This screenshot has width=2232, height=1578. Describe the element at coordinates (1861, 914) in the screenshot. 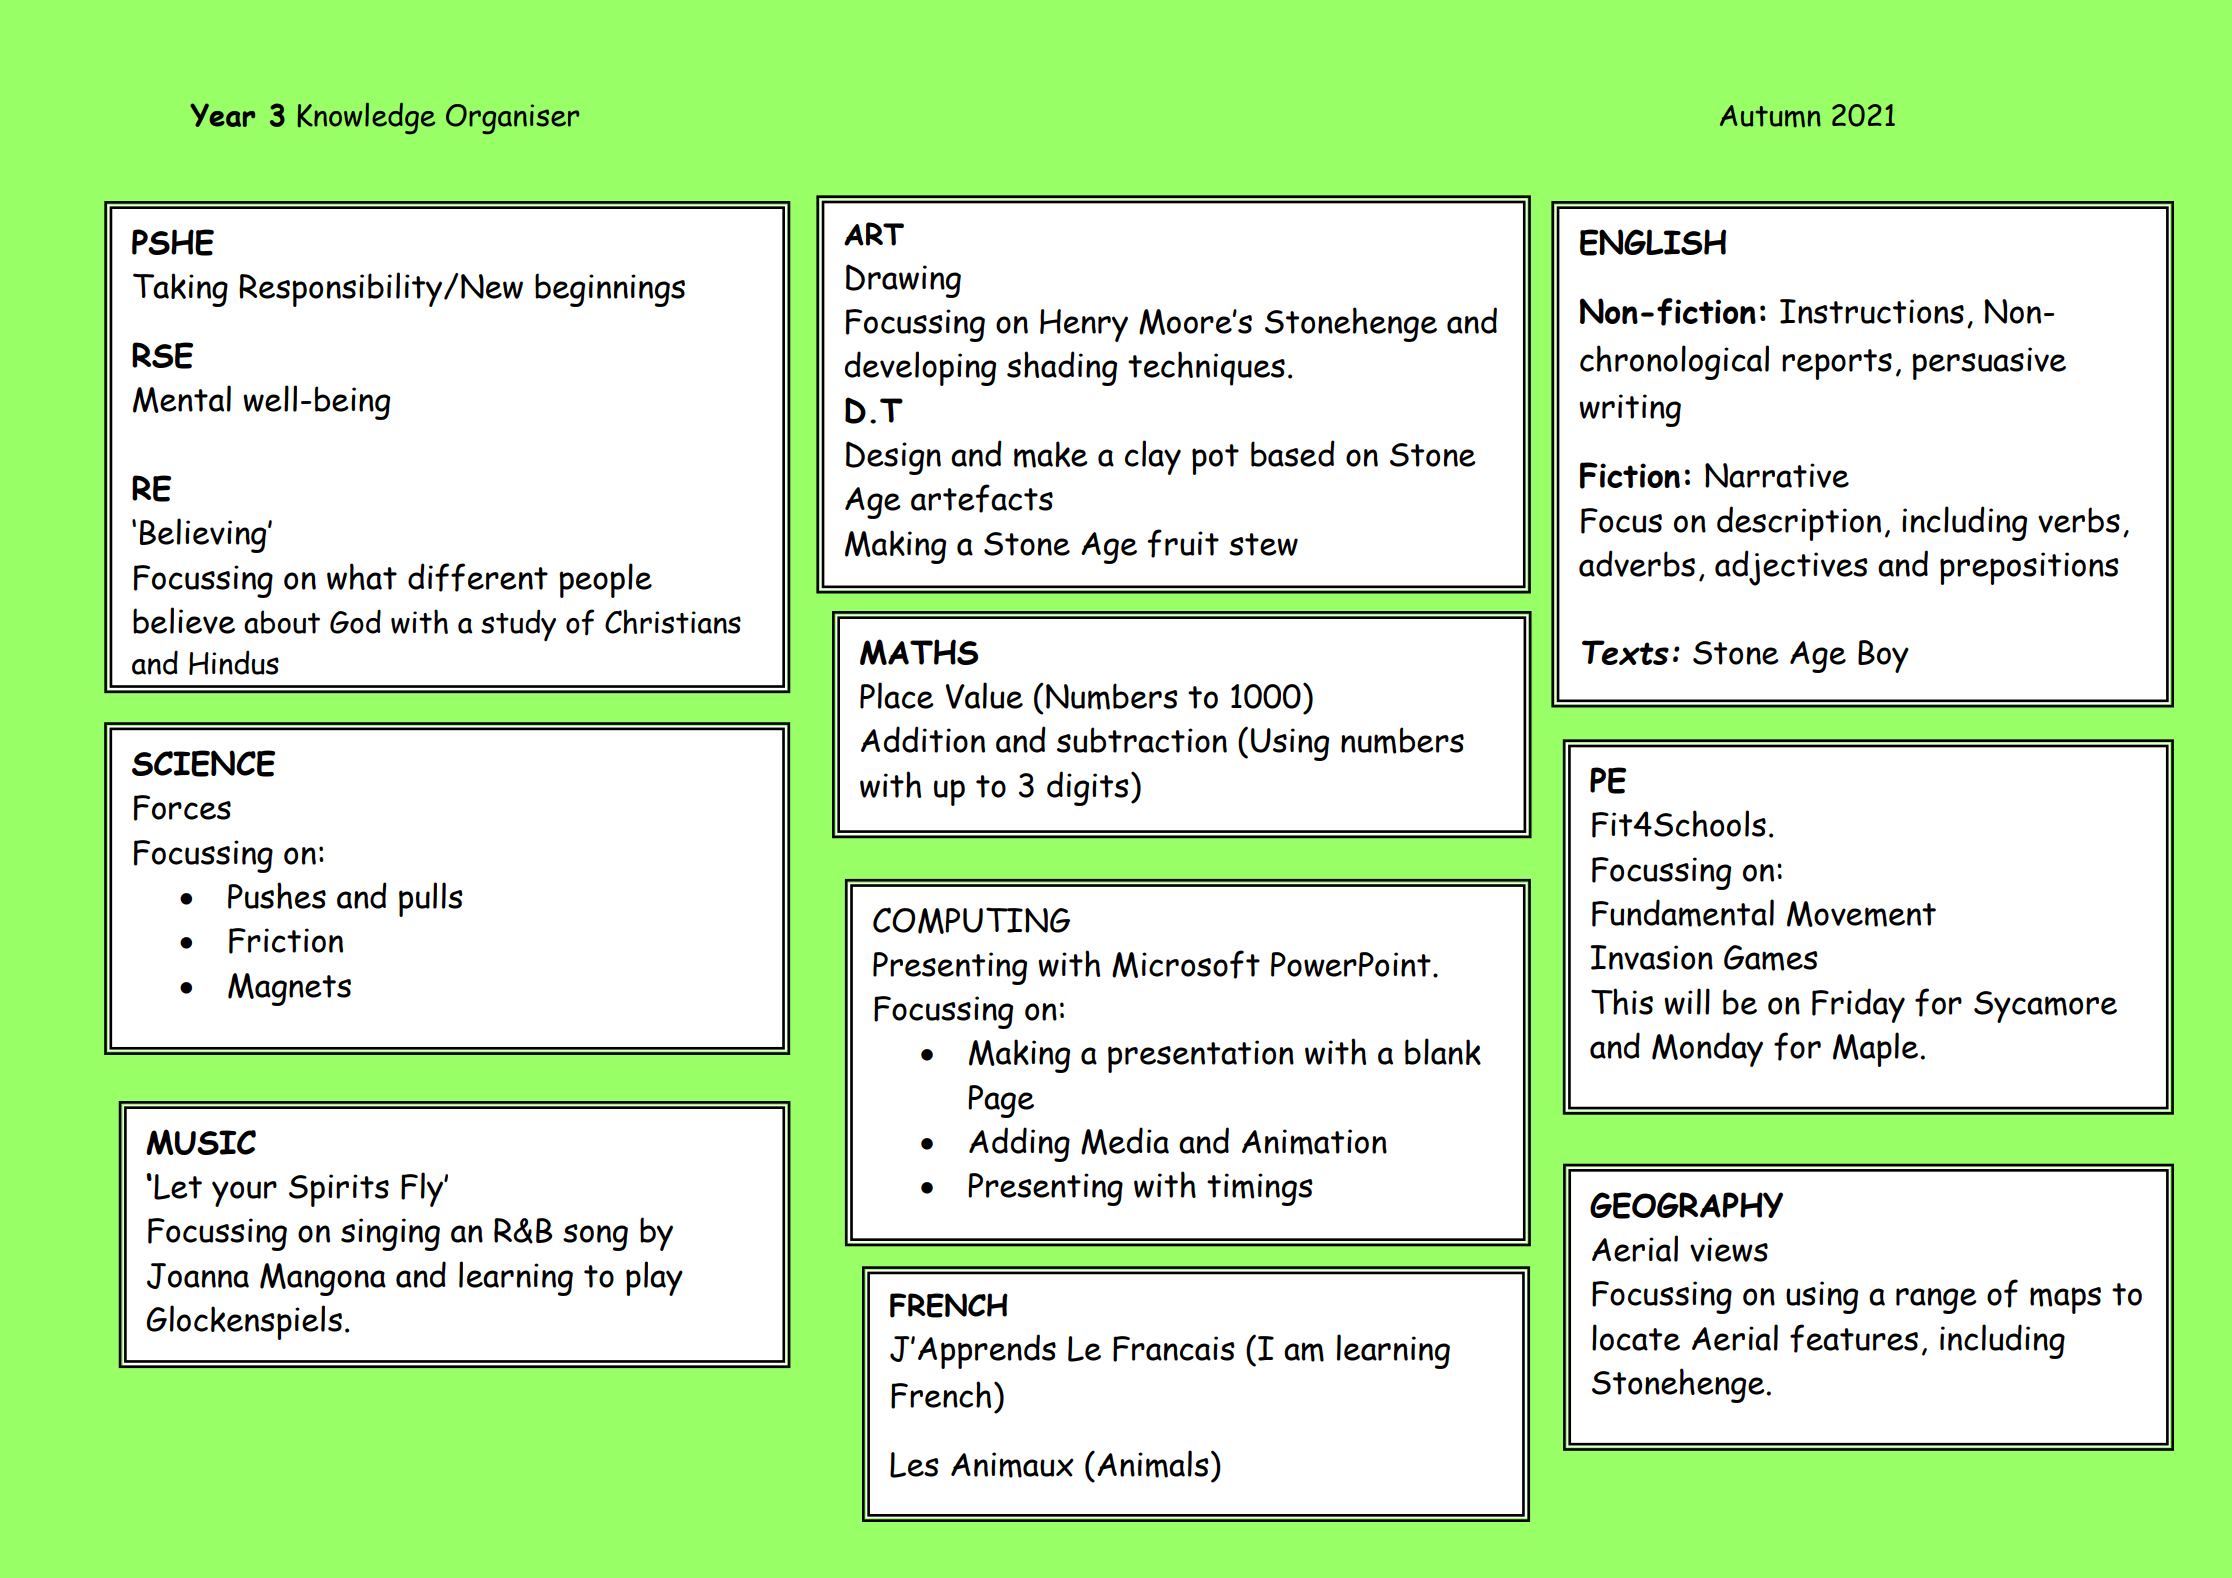

I see `Movement` at that location.
